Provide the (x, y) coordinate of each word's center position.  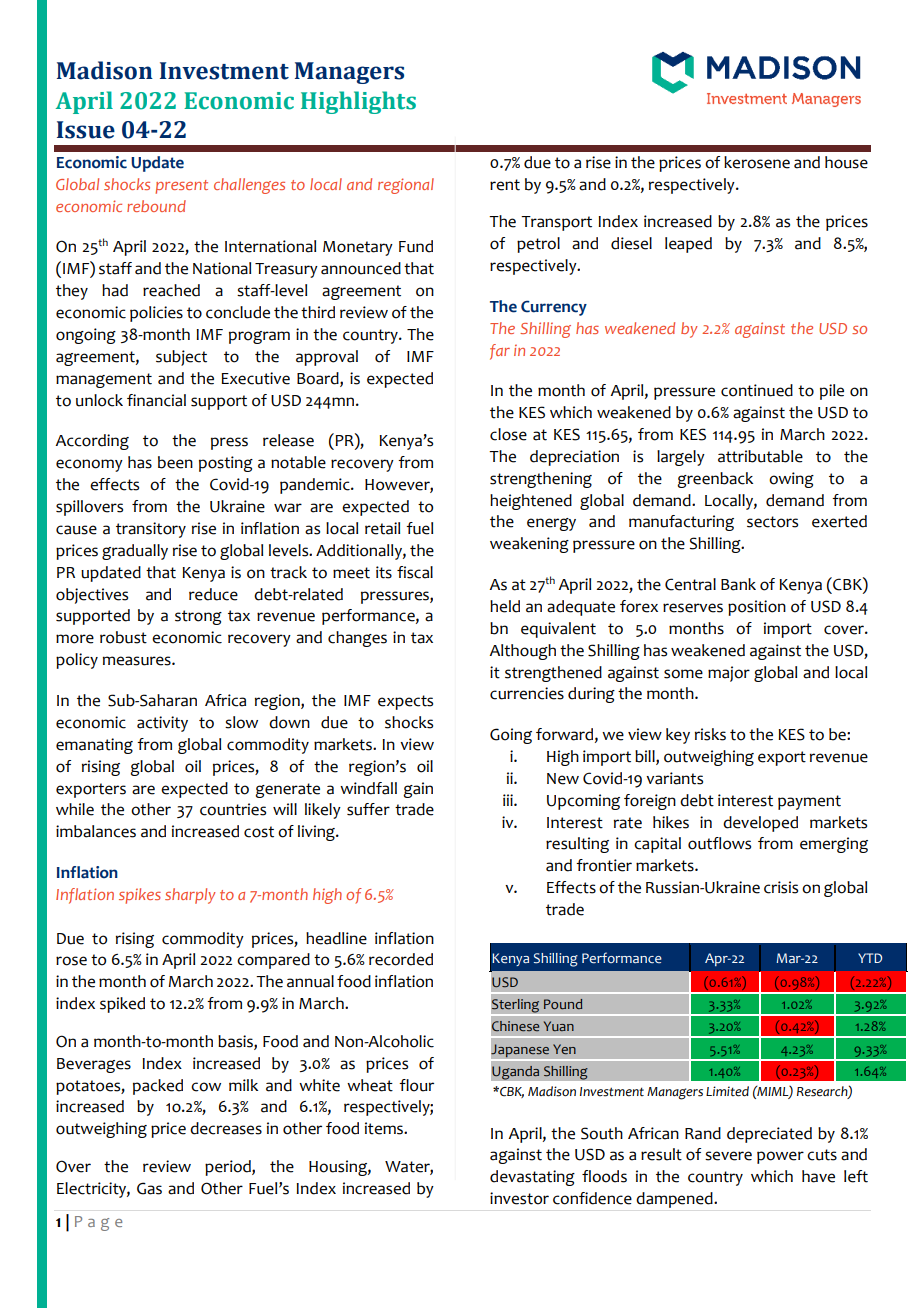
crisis (781, 887)
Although (522, 652)
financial (156, 400)
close (508, 434)
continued (757, 390)
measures (138, 661)
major (729, 674)
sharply (190, 896)
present (181, 187)
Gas (149, 1188)
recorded (401, 959)
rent (505, 185)
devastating (532, 1178)
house (846, 162)
